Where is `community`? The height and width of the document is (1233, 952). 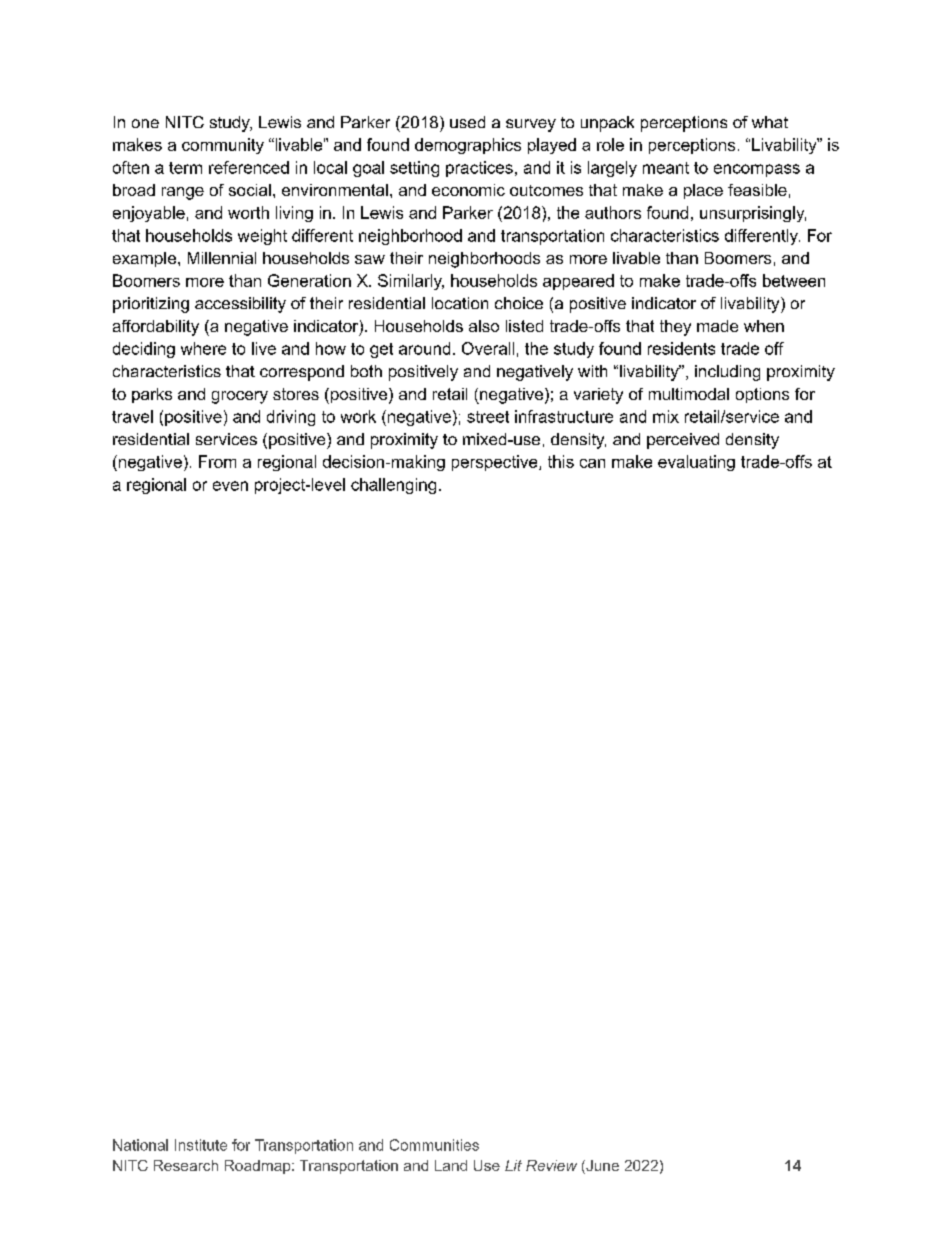 community is located at coordinates (223, 146).
